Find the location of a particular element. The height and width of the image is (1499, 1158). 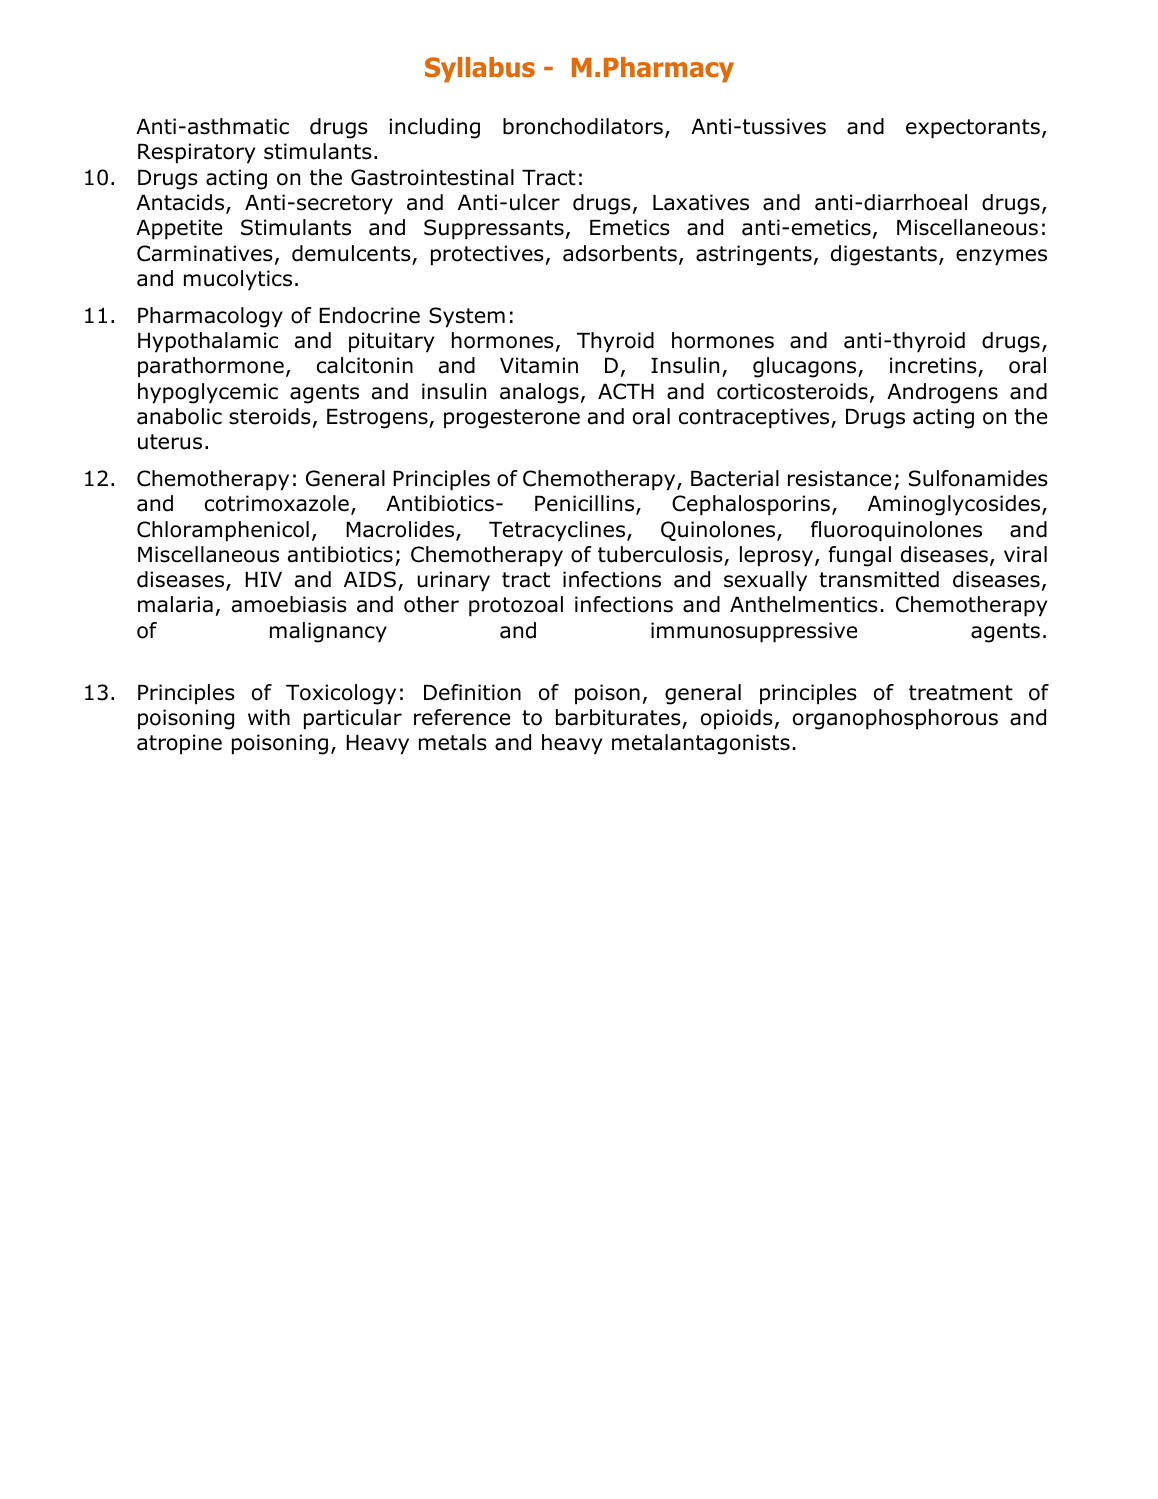

Appetite is located at coordinates (179, 229).
